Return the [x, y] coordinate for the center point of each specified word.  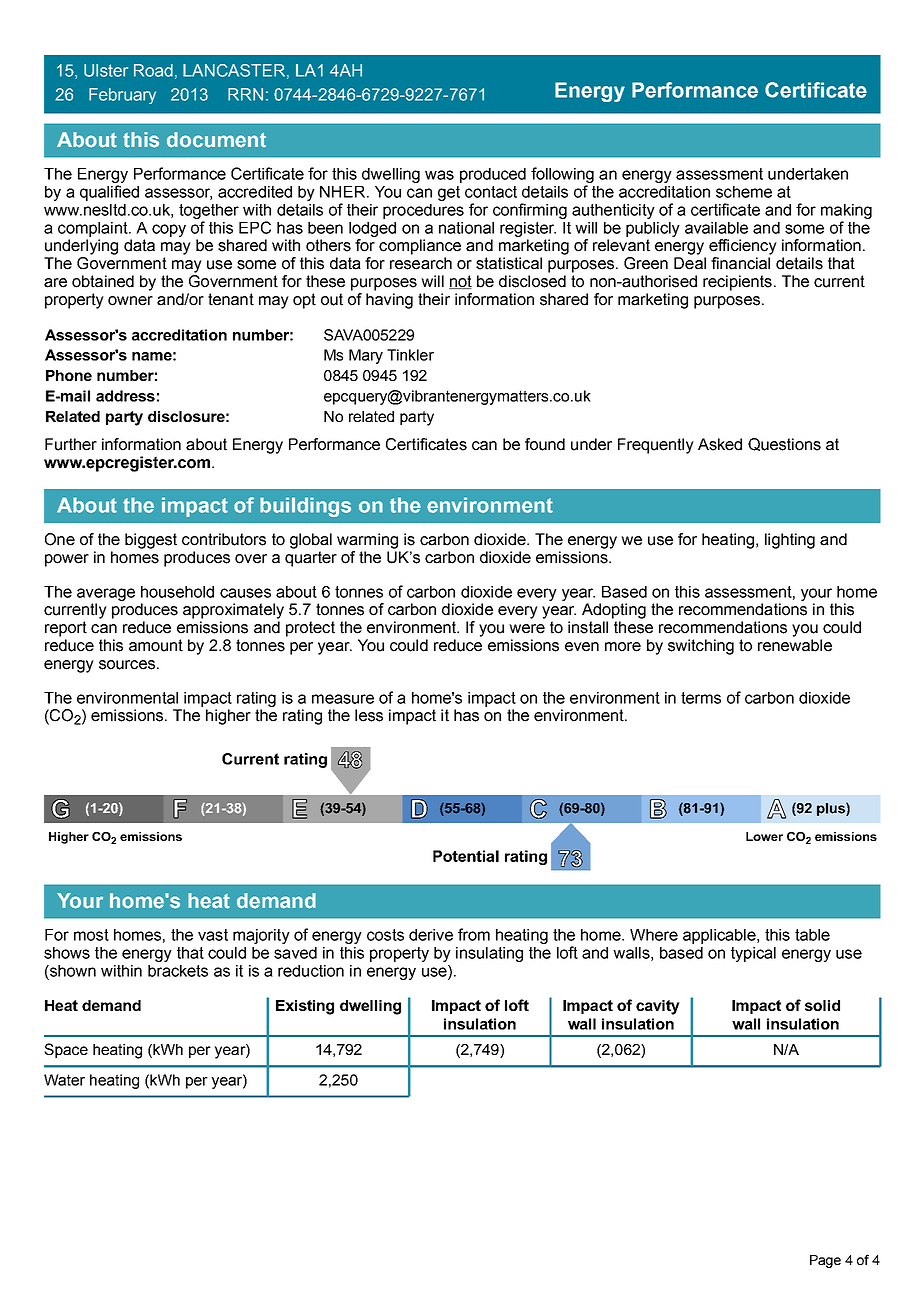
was [439, 175]
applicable [720, 936]
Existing [305, 1007]
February [122, 96]
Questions [784, 444]
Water [64, 1080]
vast [213, 935]
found [545, 444]
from [474, 934]
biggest [151, 541]
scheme [744, 192]
